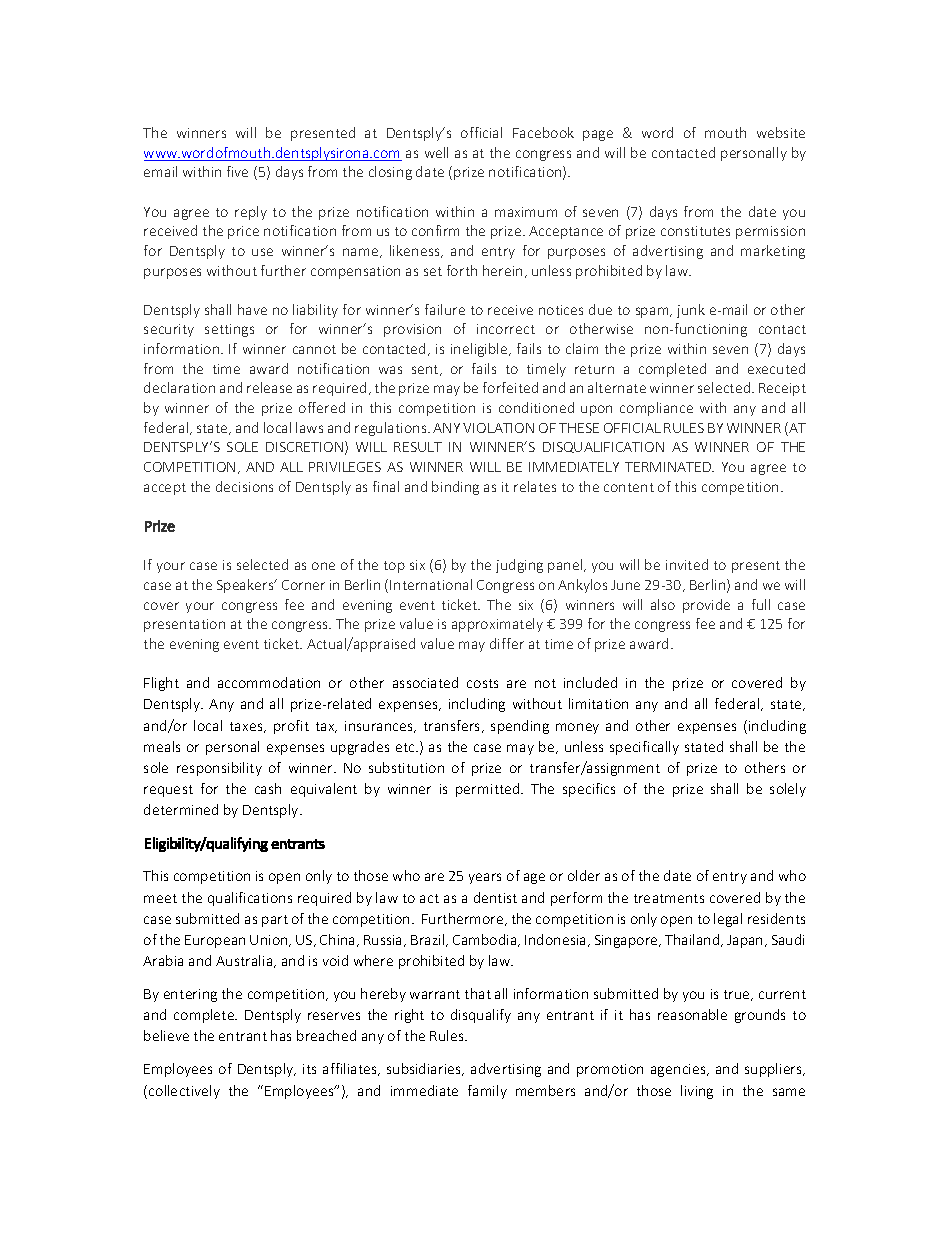 This document has width=952, height=1233. I want to click on provide, so click(706, 606).
